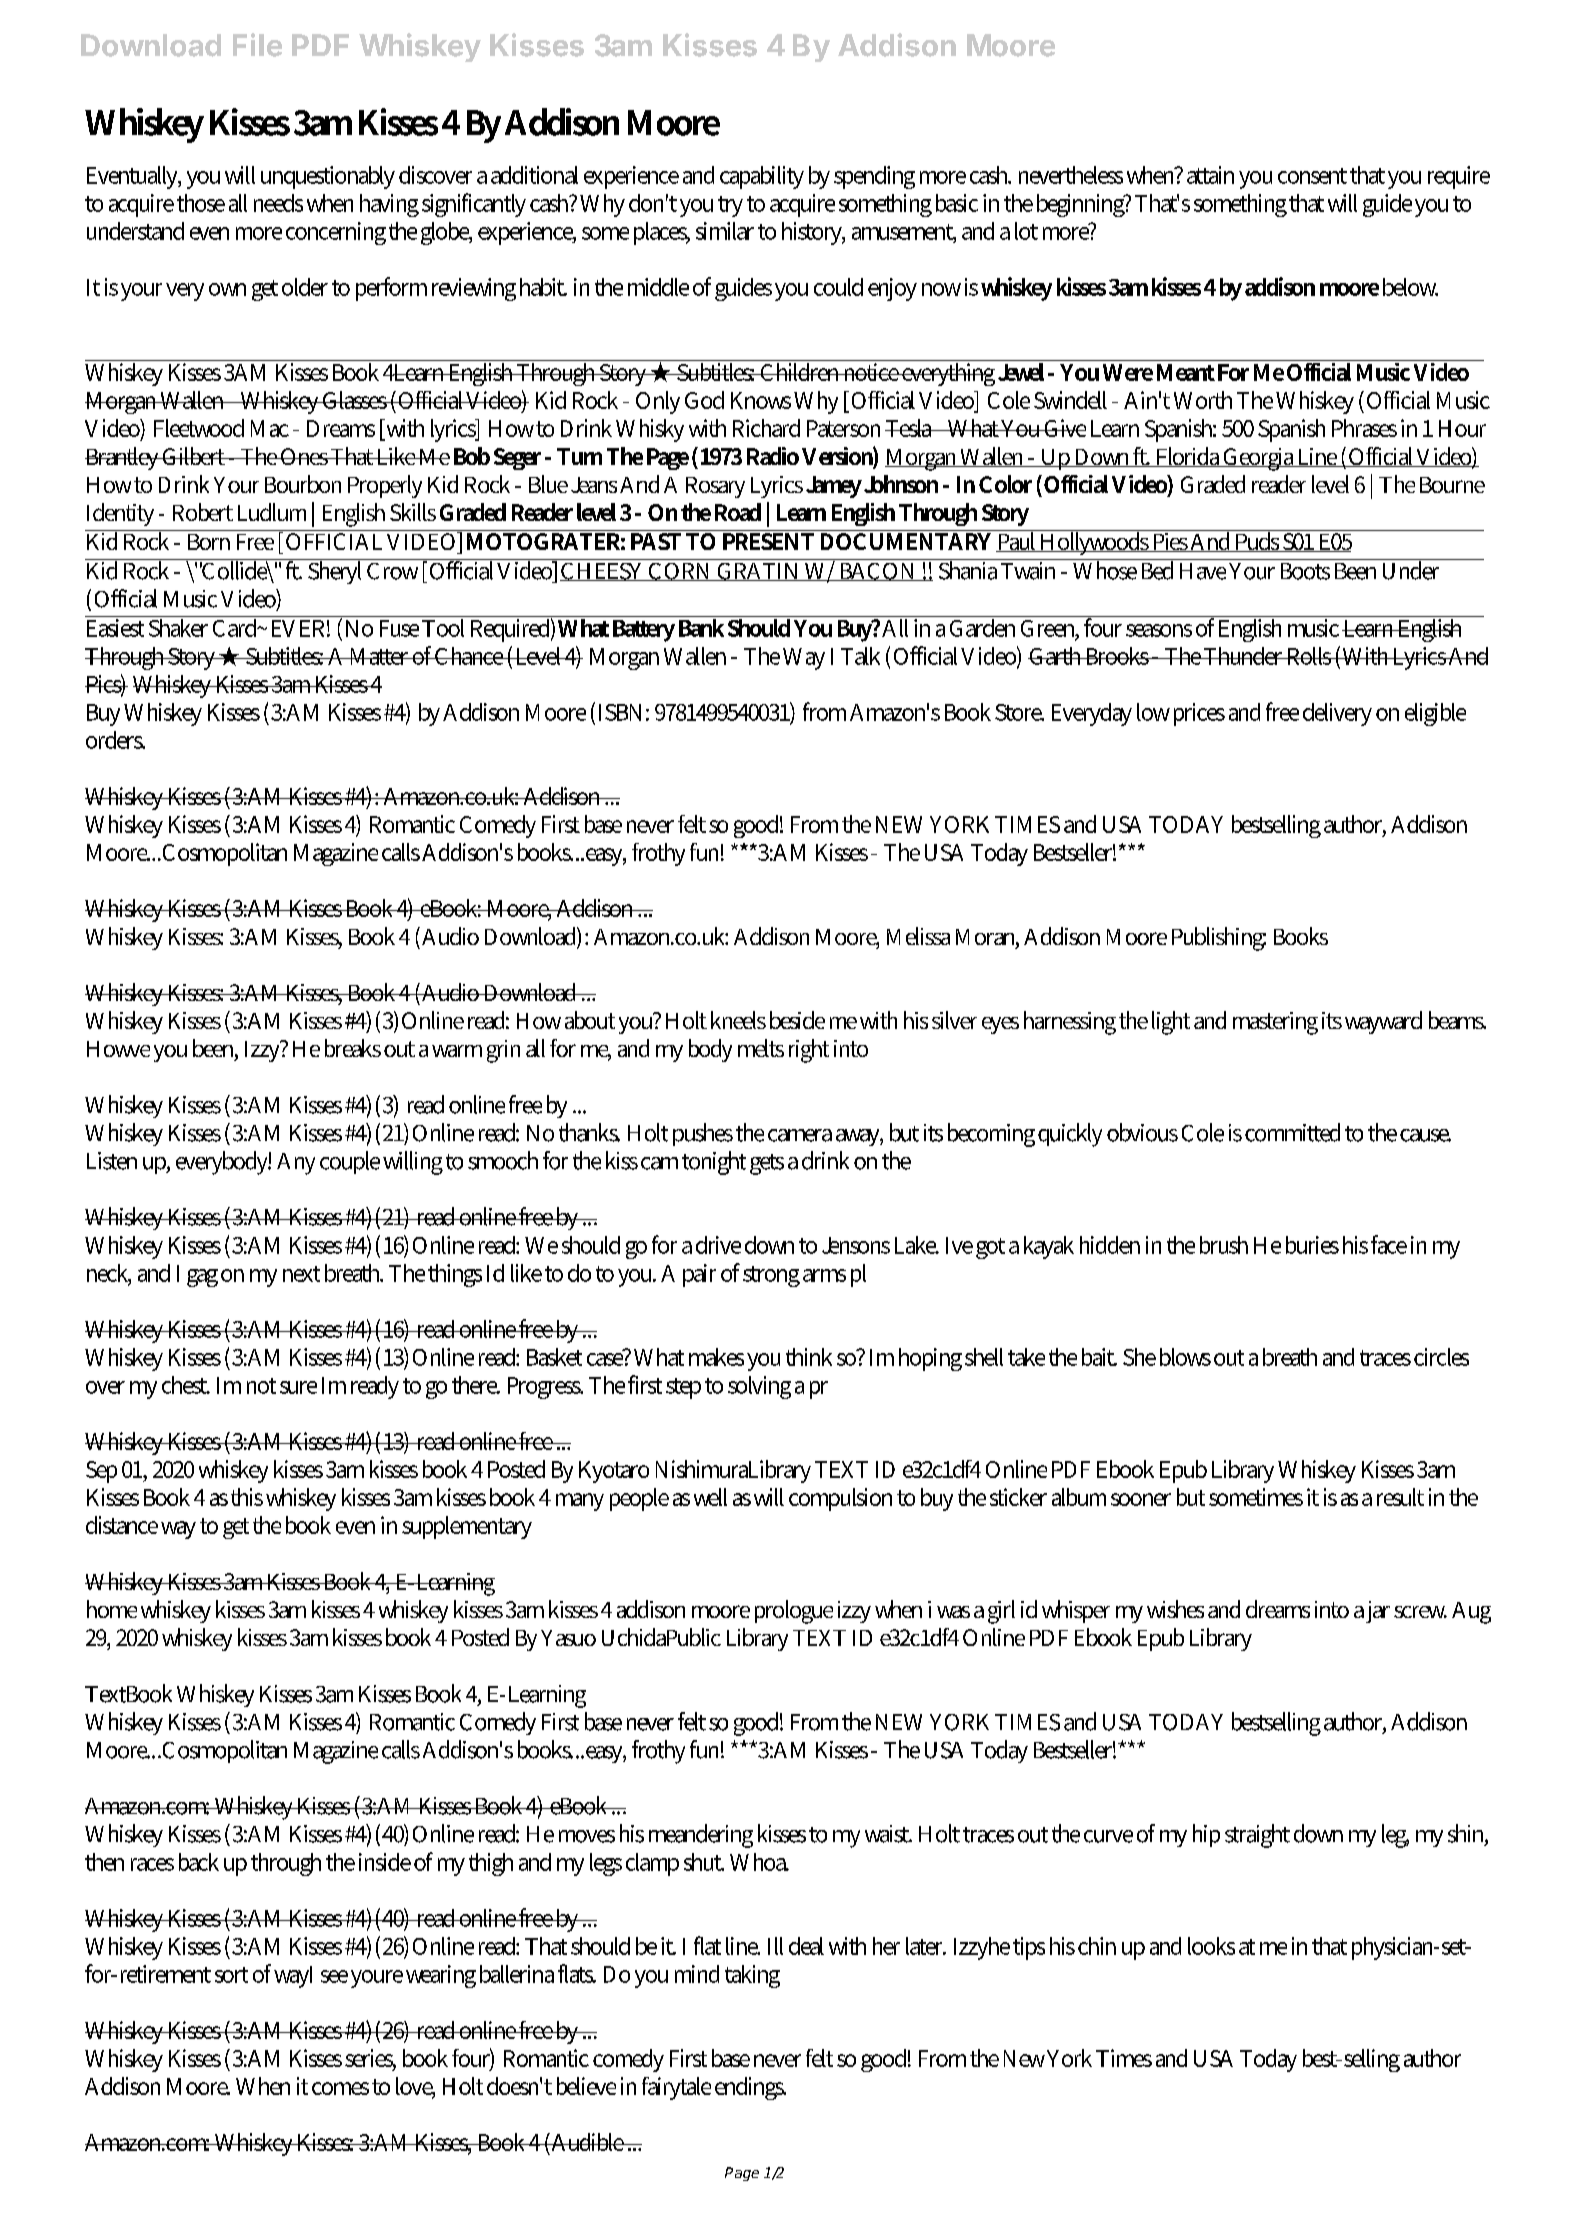 The image size is (1574, 2226). I want to click on breaks, so click(353, 1048).
